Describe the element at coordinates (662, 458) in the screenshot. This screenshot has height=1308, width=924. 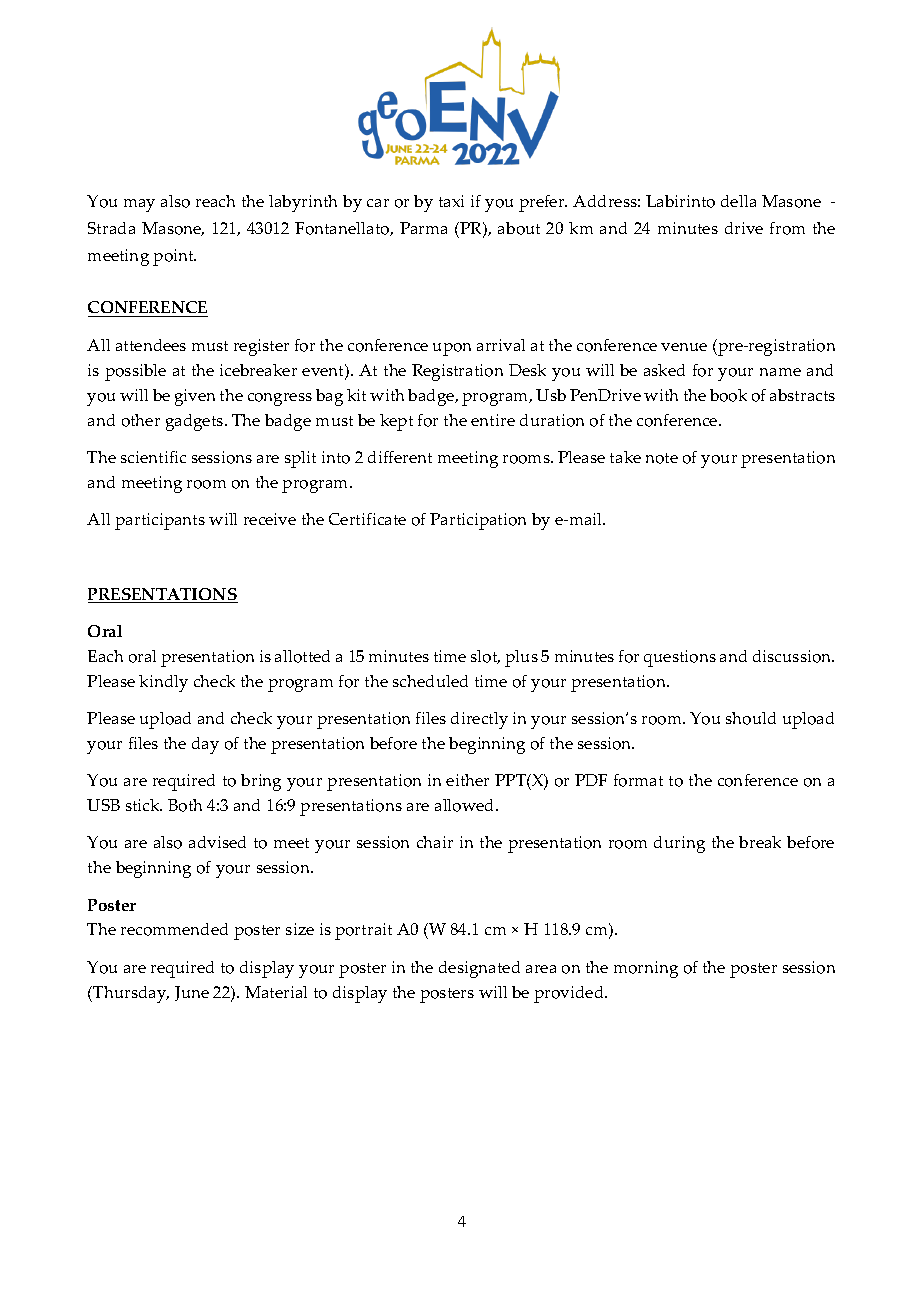
I see `note` at that location.
